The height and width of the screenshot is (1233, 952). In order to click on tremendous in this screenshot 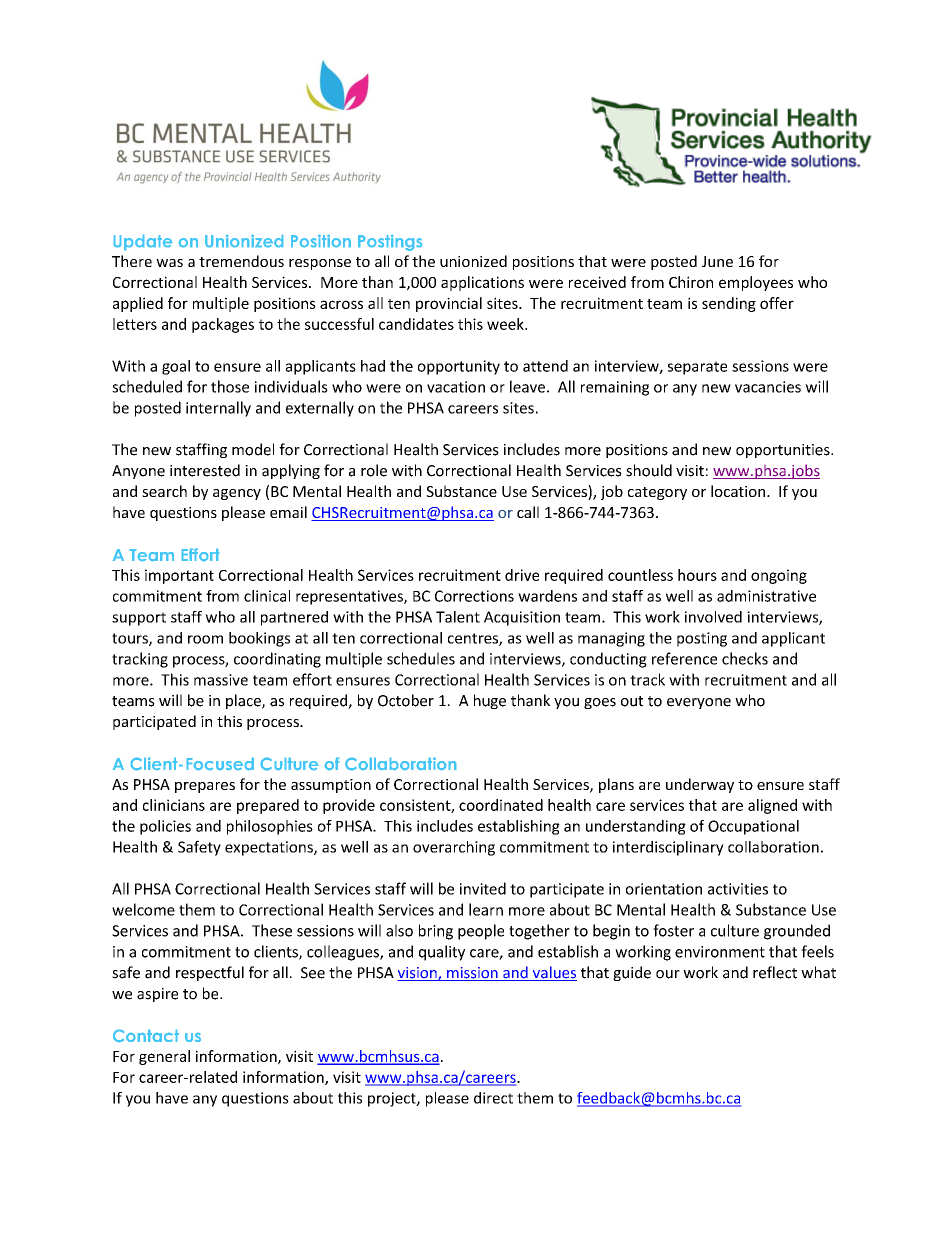, I will do `click(241, 261)`.
